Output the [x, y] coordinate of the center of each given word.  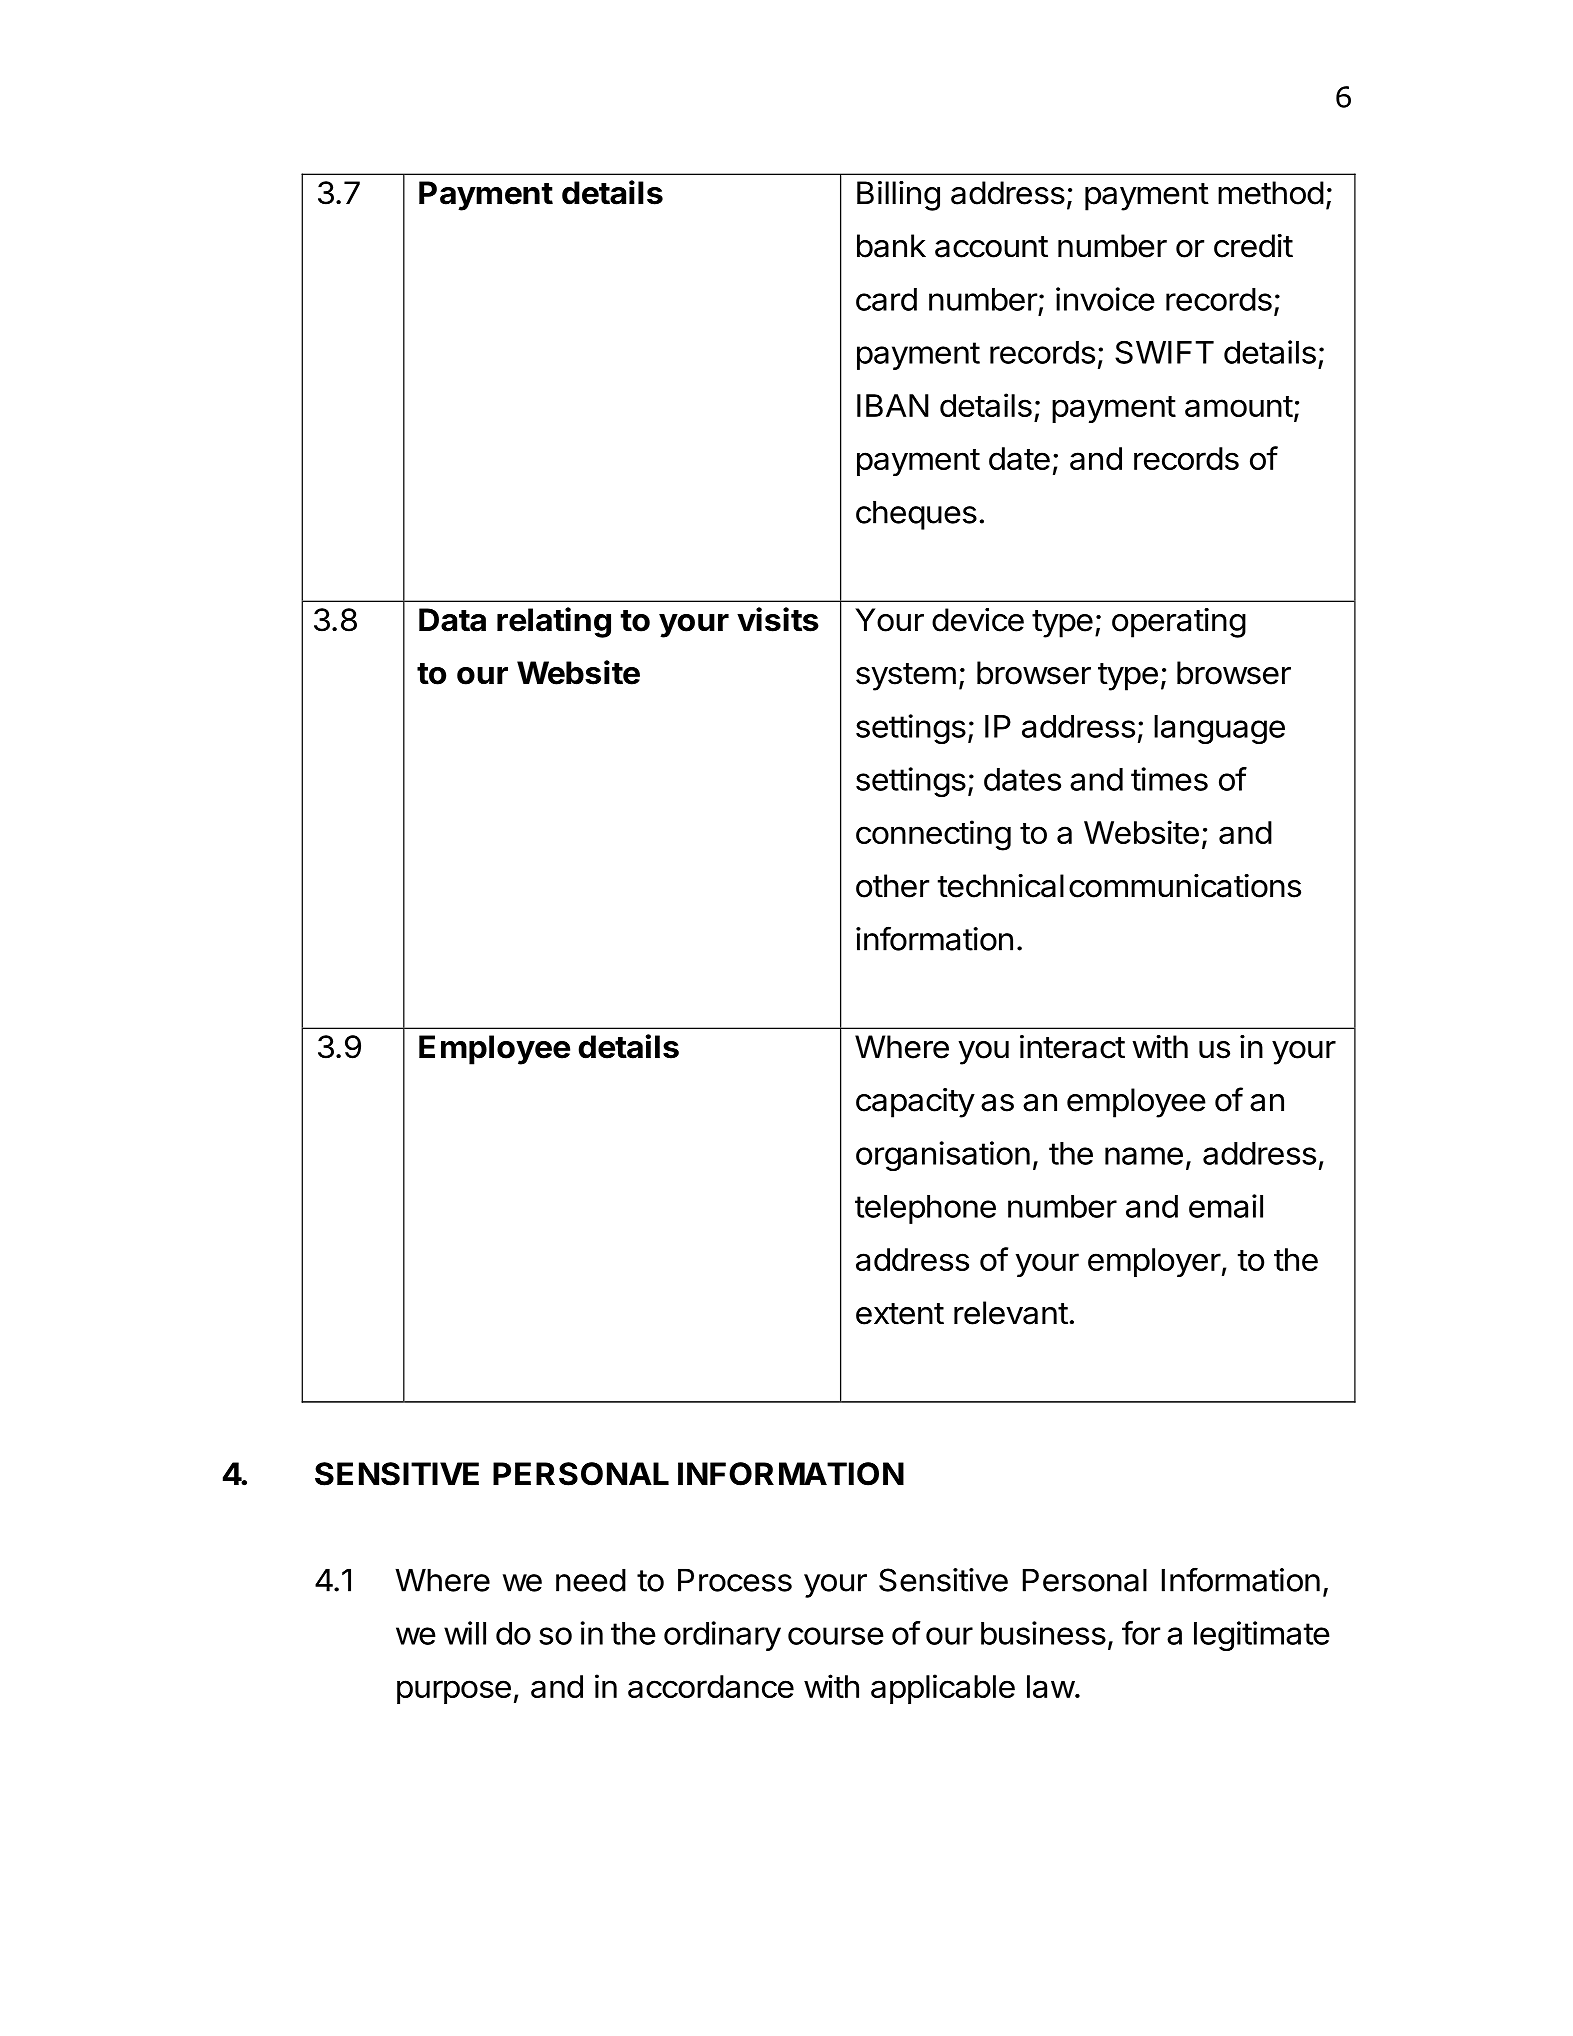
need [591, 1580]
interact [1072, 1047]
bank [891, 246]
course [836, 1636]
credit [1253, 246]
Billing [898, 196]
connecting [933, 835]
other [892, 886]
